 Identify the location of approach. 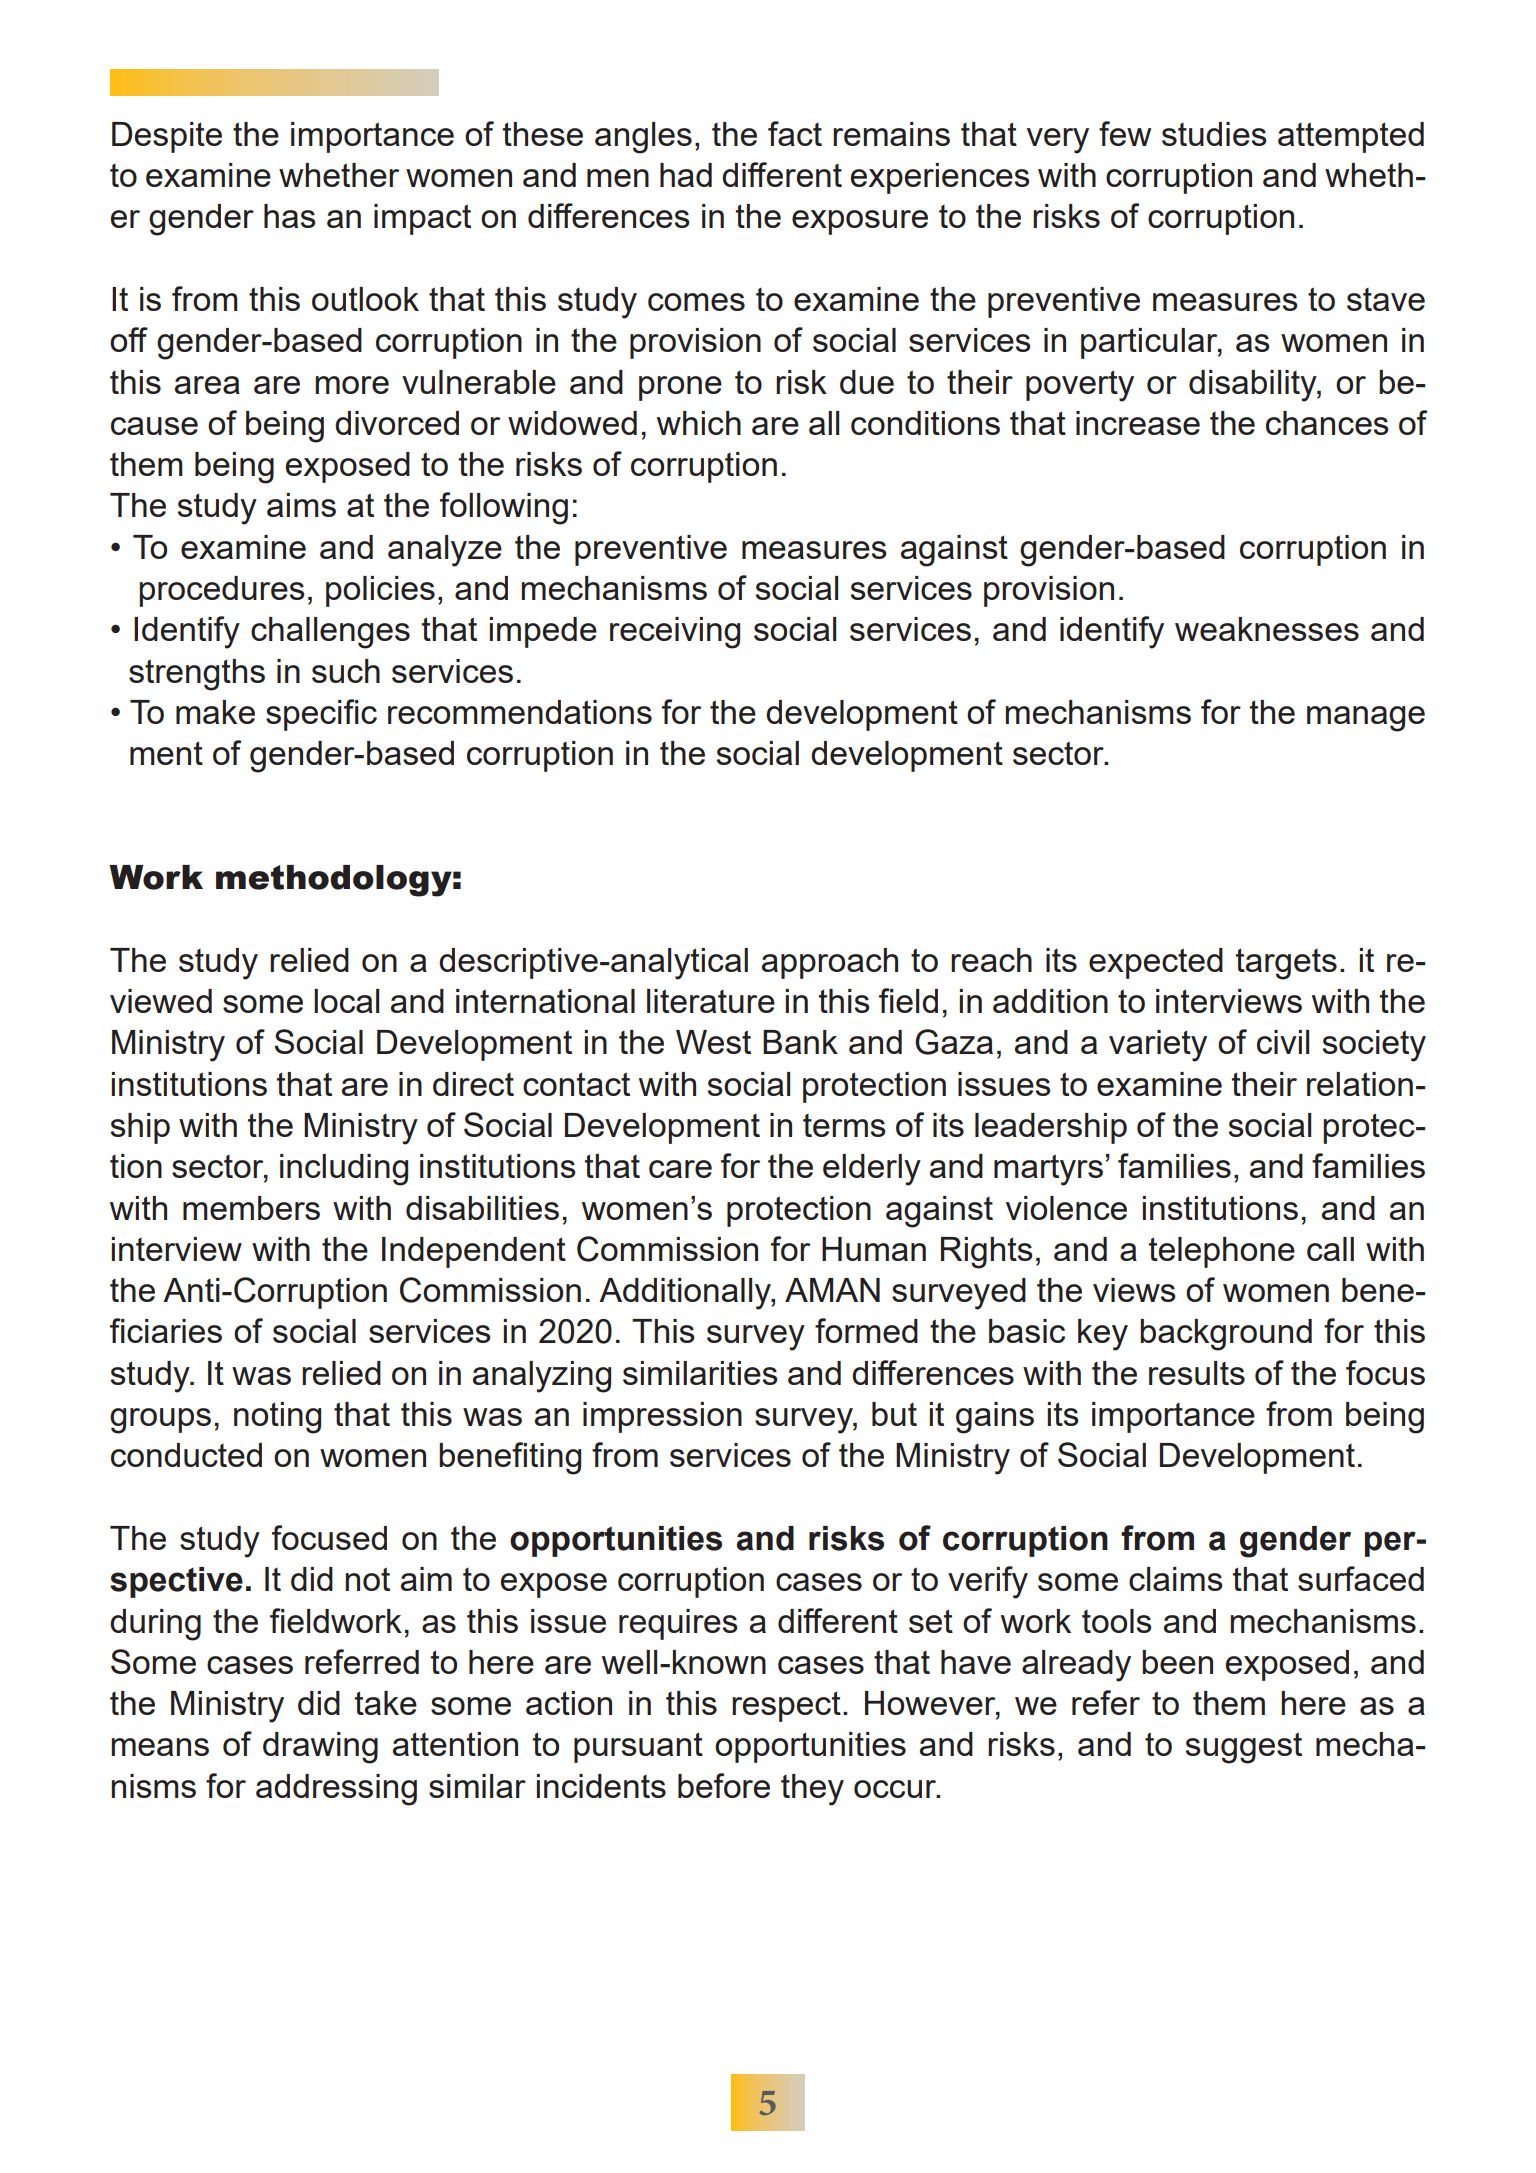
(830, 963).
